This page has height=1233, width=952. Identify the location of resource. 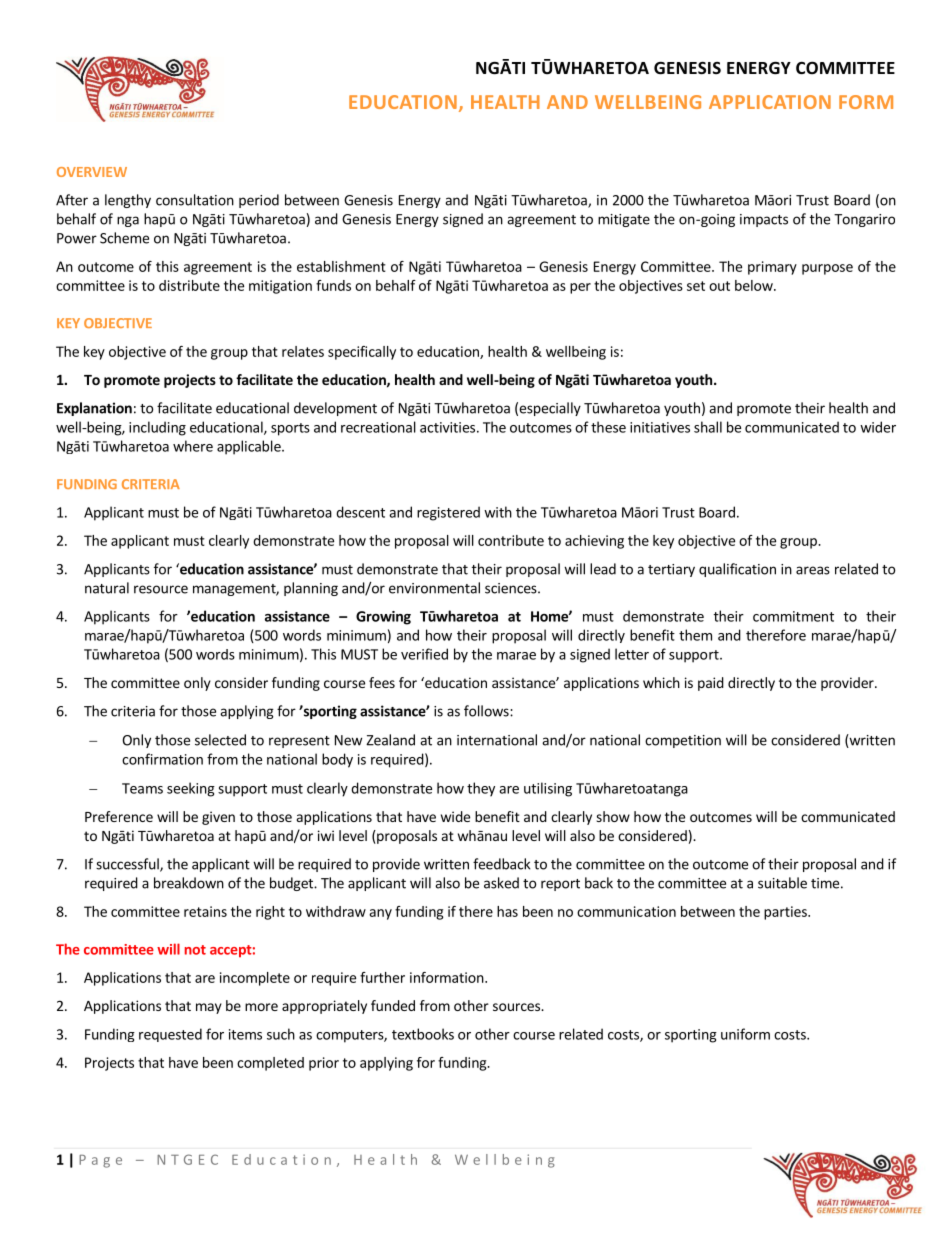
(161, 589).
